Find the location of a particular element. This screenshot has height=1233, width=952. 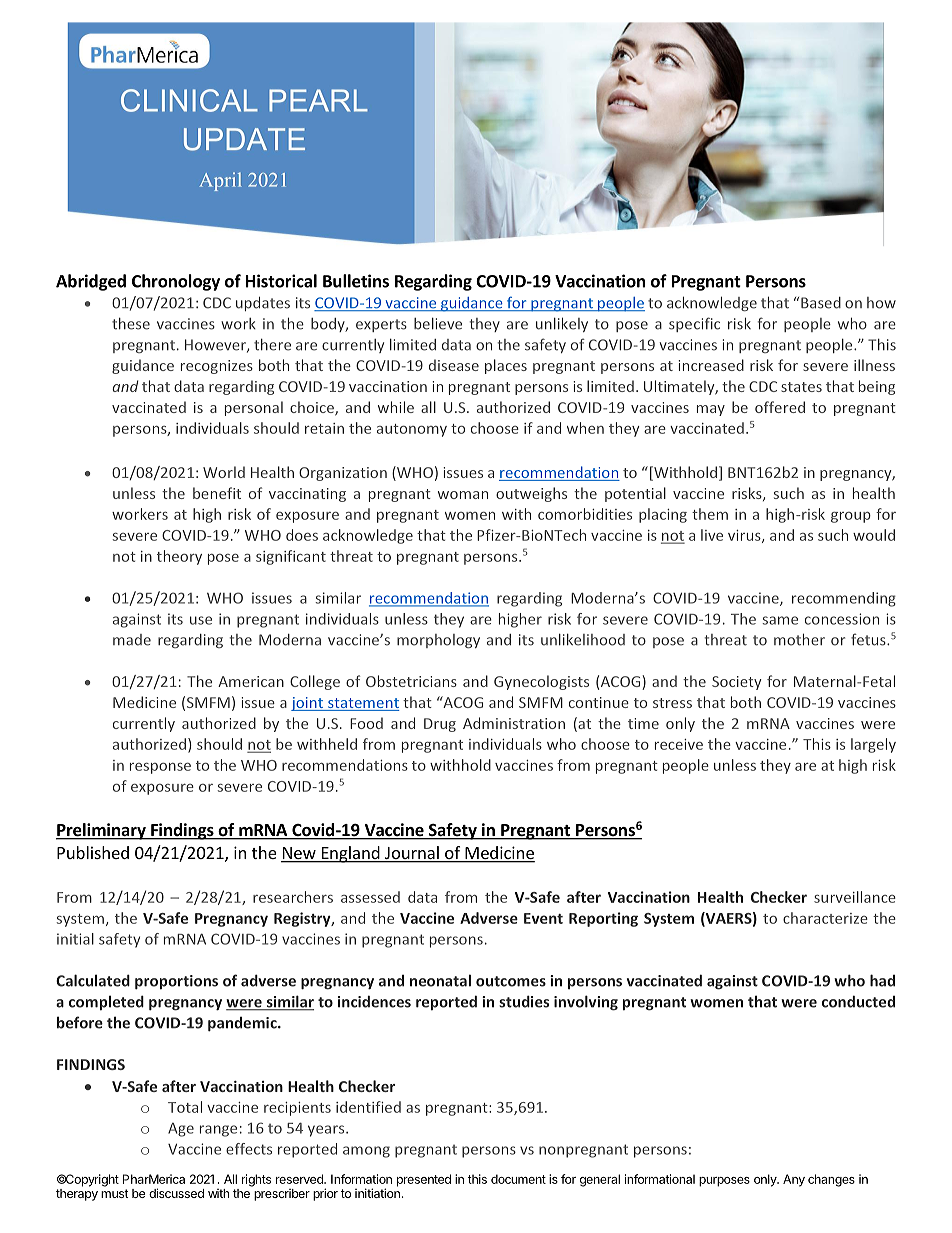

believe is located at coordinates (438, 324).
